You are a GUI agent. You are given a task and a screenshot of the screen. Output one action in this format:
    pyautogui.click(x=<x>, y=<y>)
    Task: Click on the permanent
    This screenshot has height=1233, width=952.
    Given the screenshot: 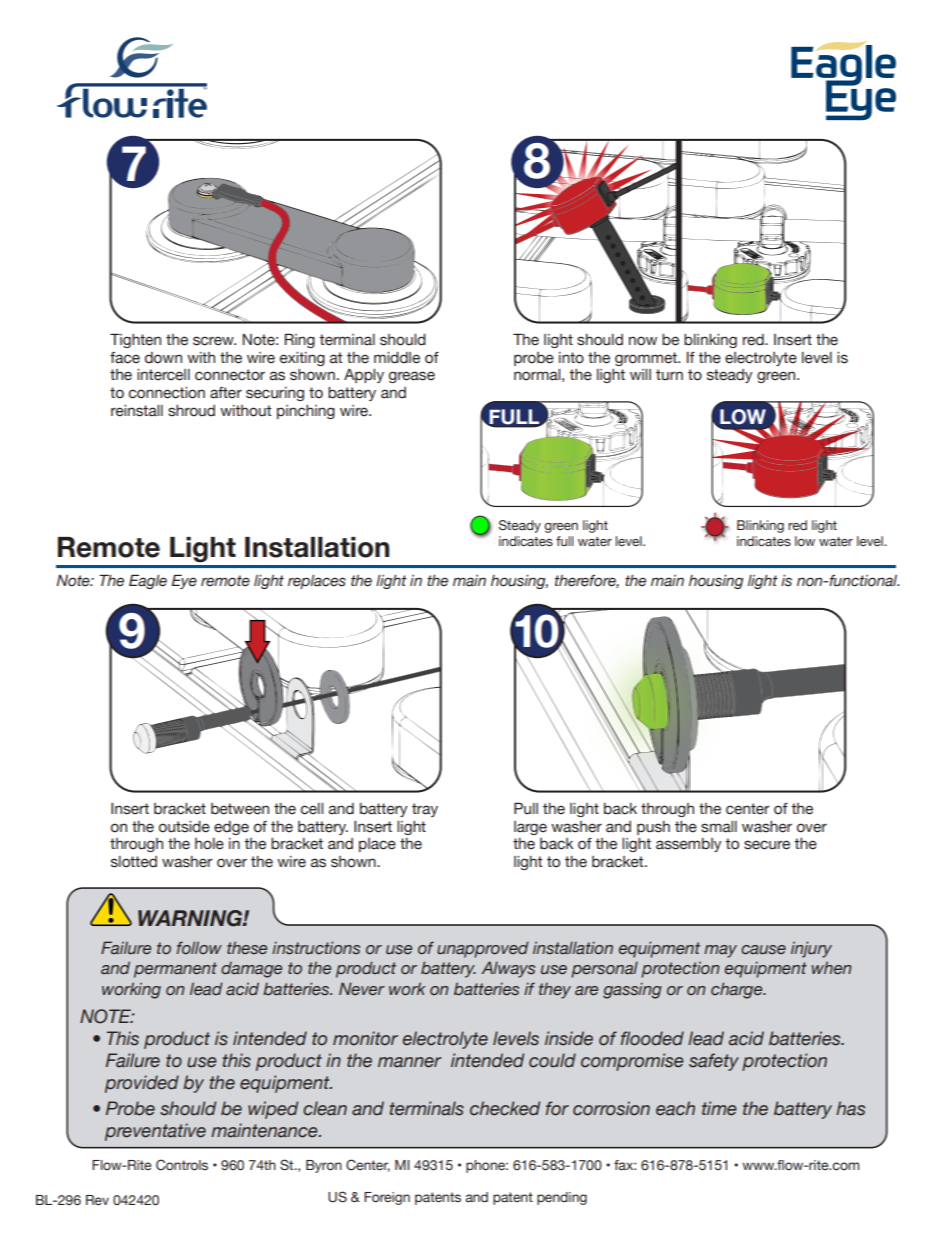 What is the action you would take?
    pyautogui.click(x=175, y=970)
